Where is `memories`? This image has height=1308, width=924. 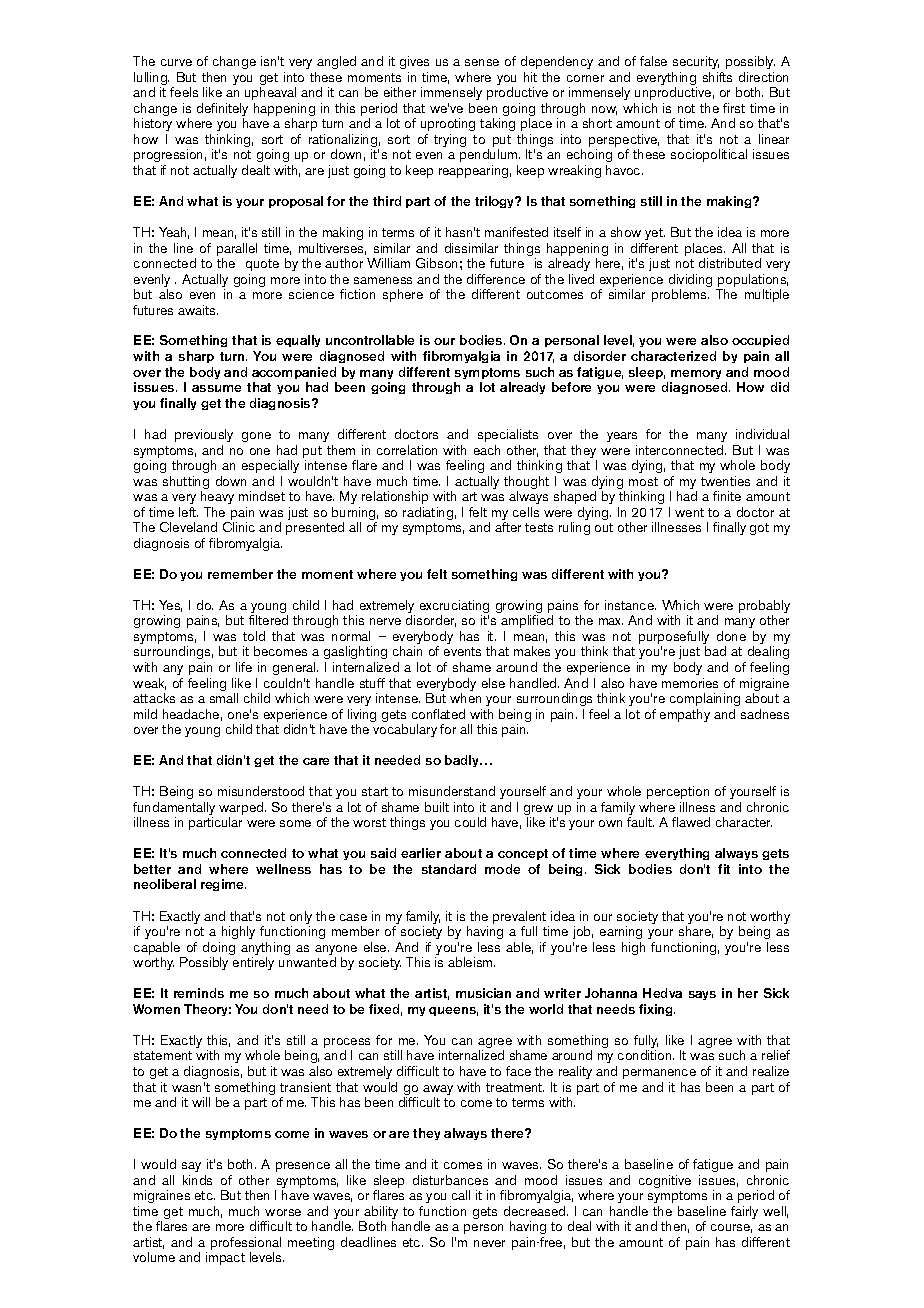 memories is located at coordinates (690, 683).
